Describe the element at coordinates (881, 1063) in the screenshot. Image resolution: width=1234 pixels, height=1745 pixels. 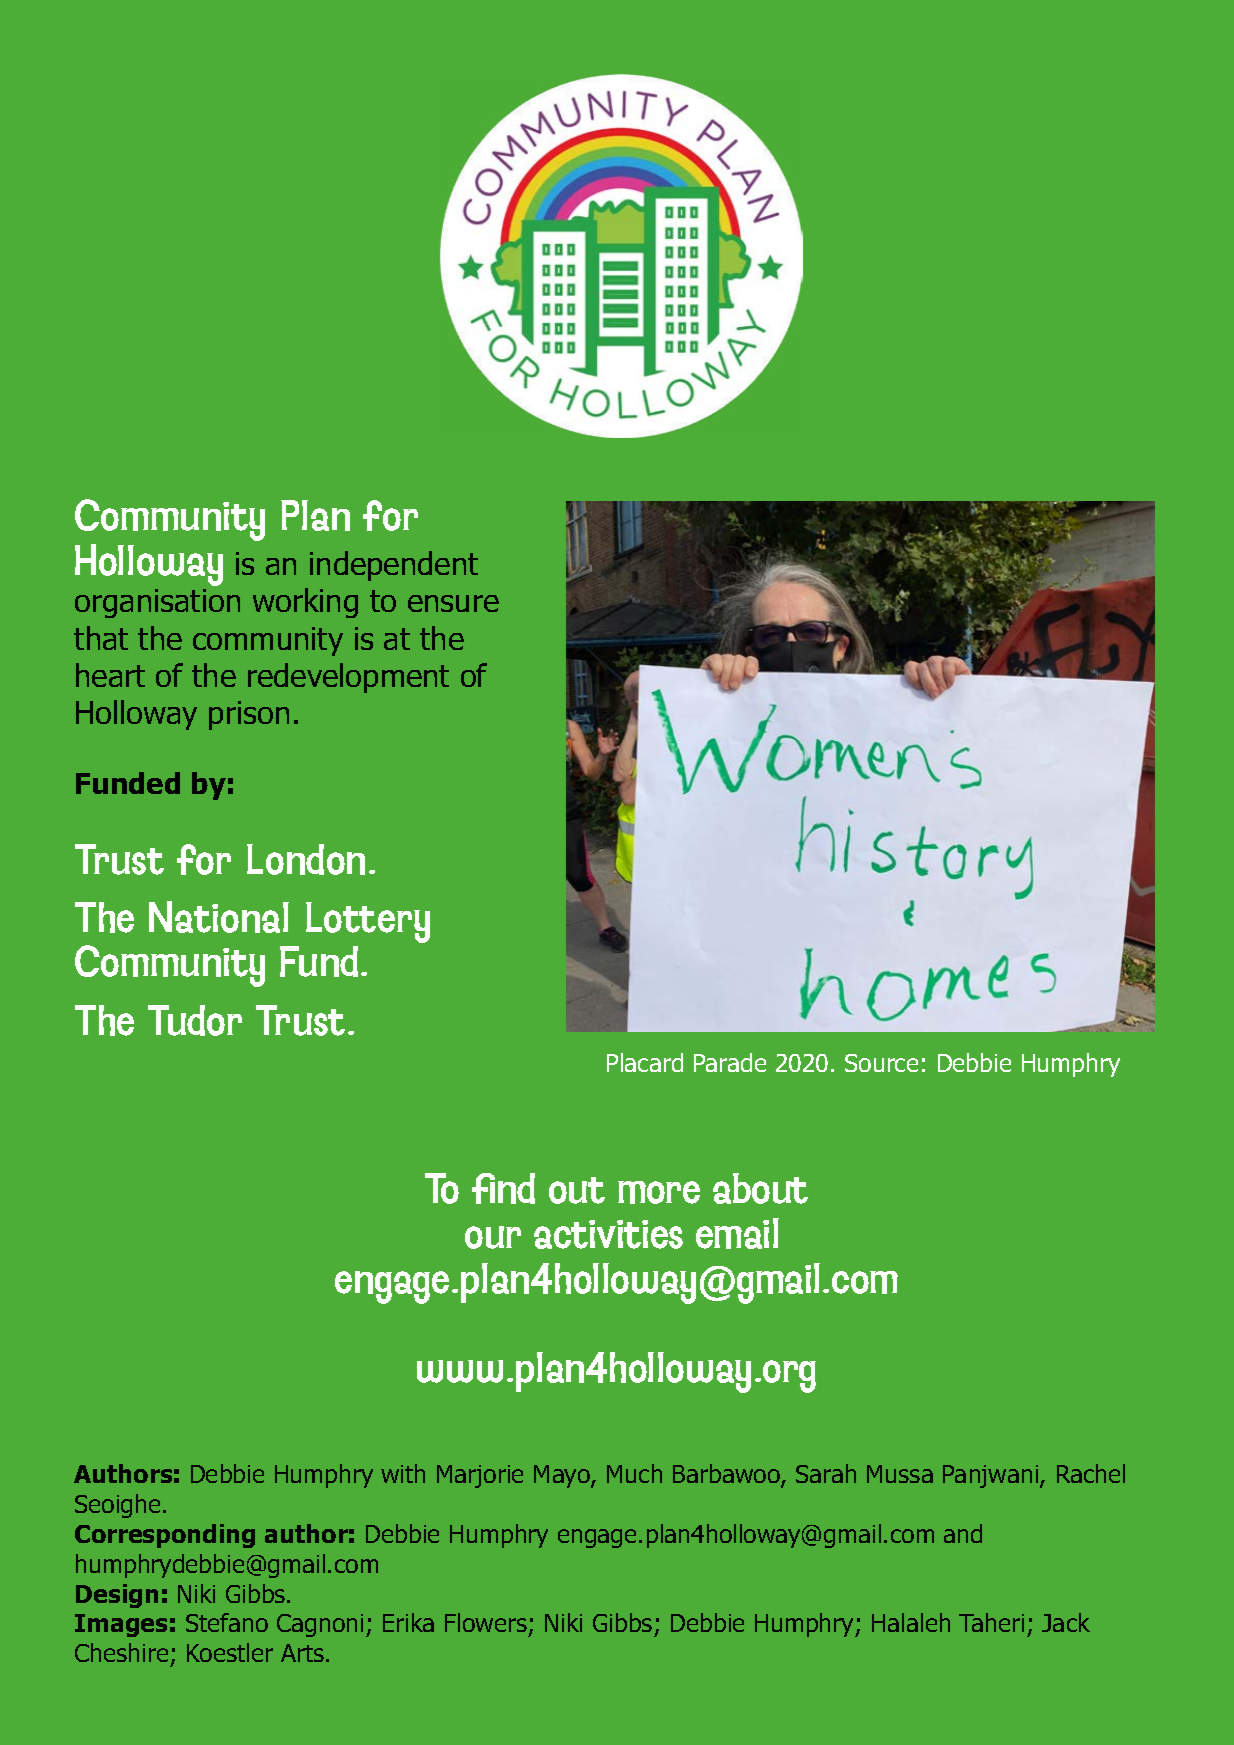
I see `Source` at that location.
